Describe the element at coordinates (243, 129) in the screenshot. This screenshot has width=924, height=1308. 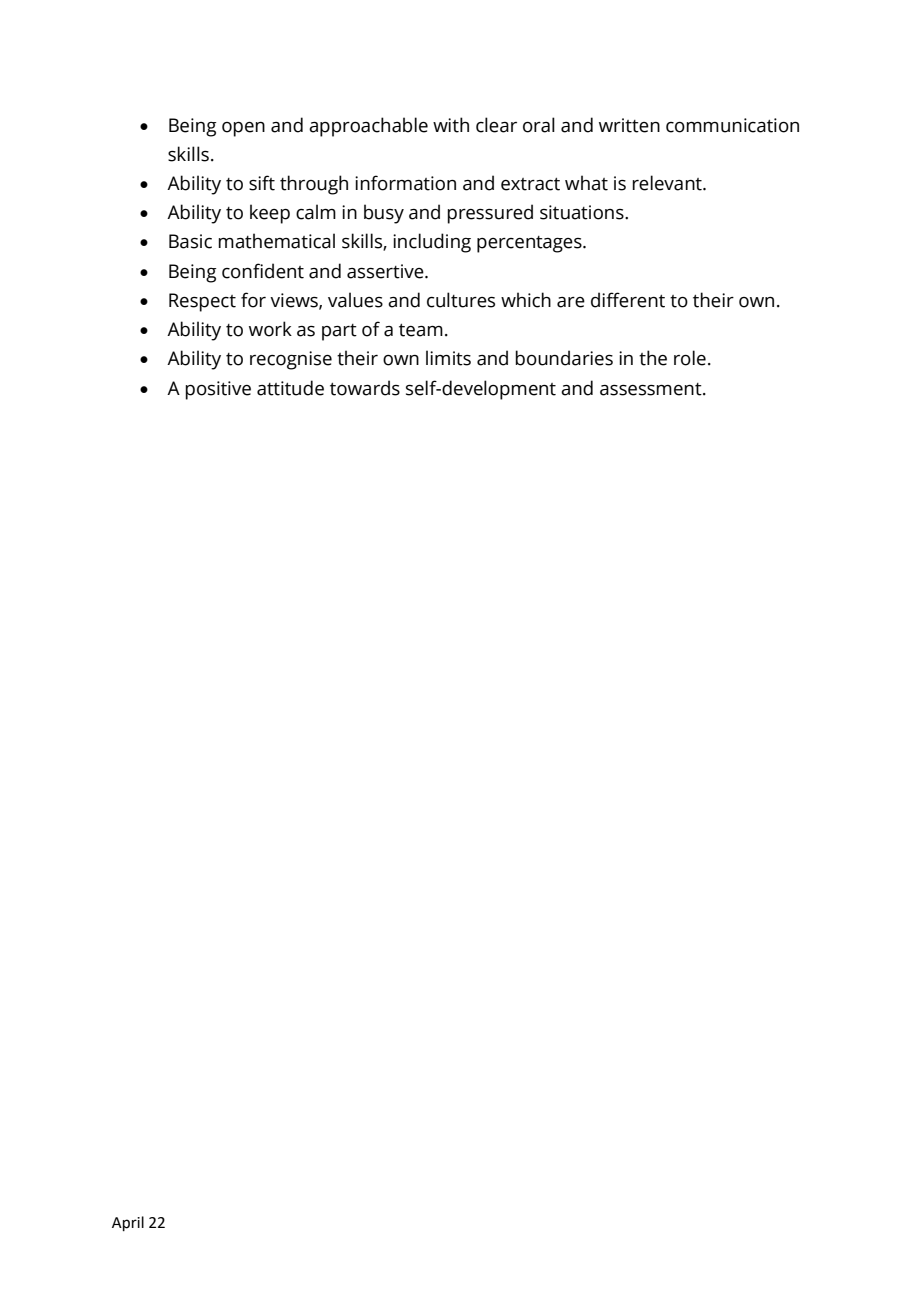
I see `open` at that location.
